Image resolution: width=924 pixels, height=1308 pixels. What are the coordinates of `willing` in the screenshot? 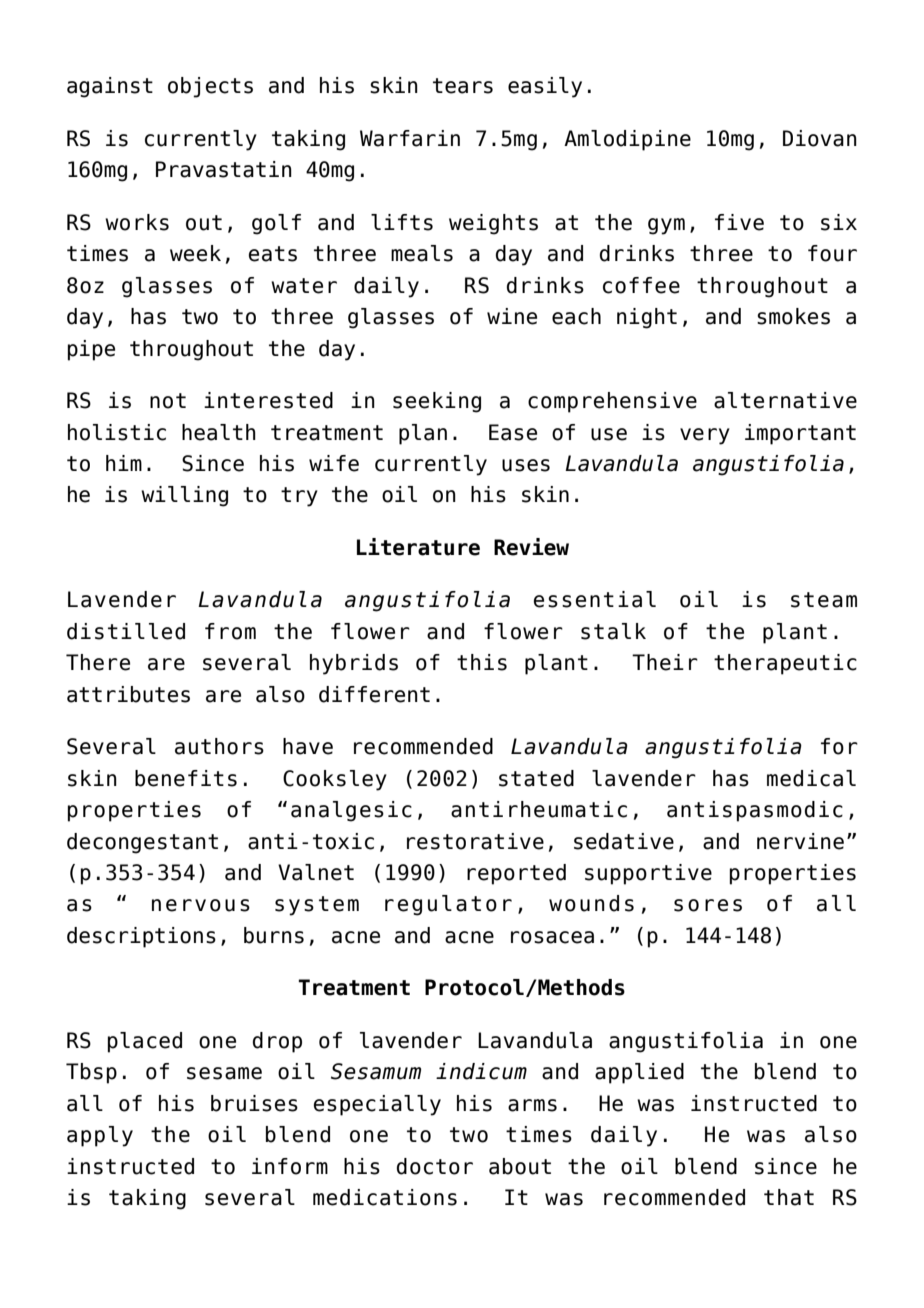 It's located at (184, 496).
